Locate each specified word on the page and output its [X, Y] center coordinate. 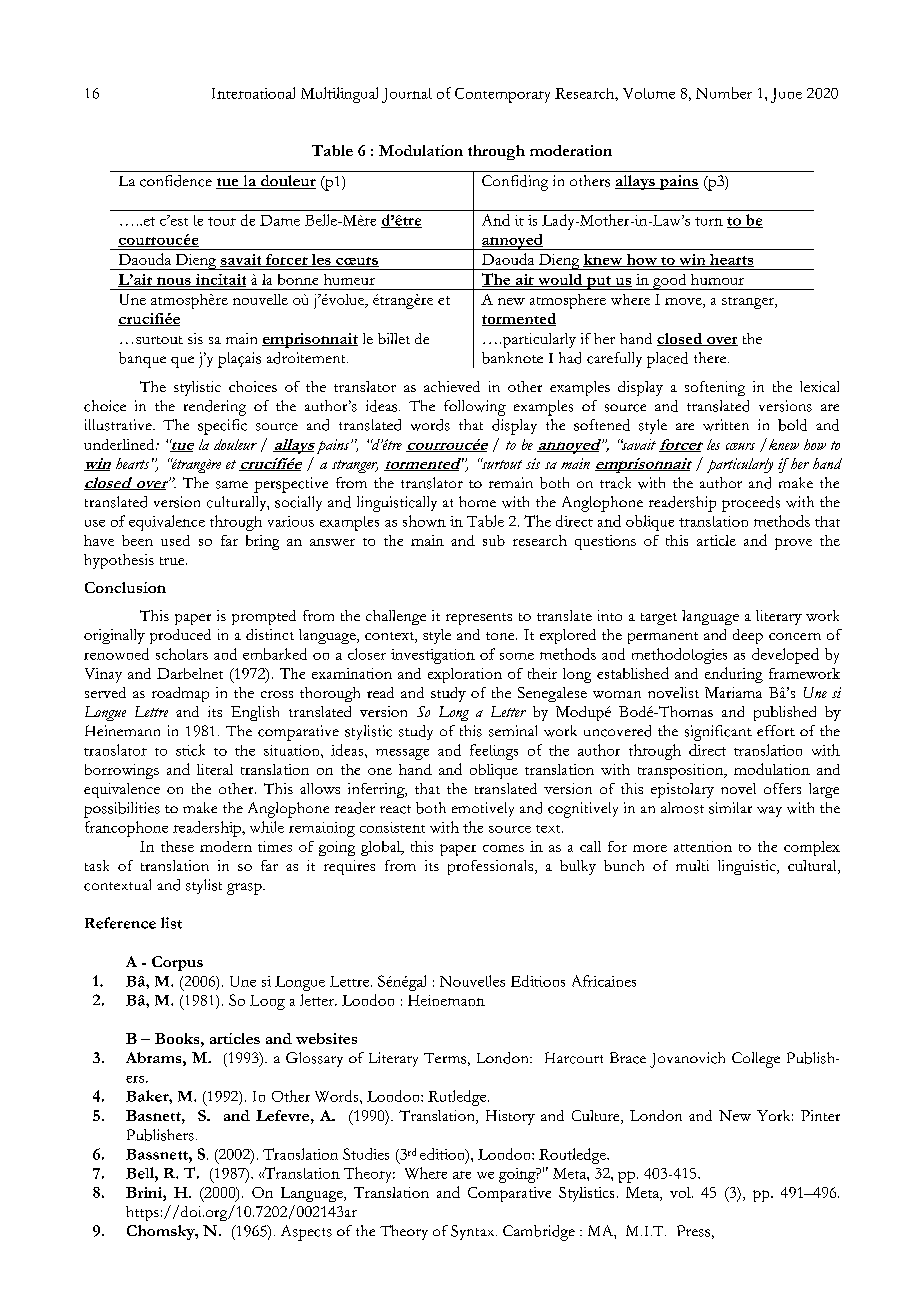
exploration [465, 675]
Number [724, 93]
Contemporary [502, 95]
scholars [182, 654]
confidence [176, 181]
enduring [734, 675]
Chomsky [162, 1232]
